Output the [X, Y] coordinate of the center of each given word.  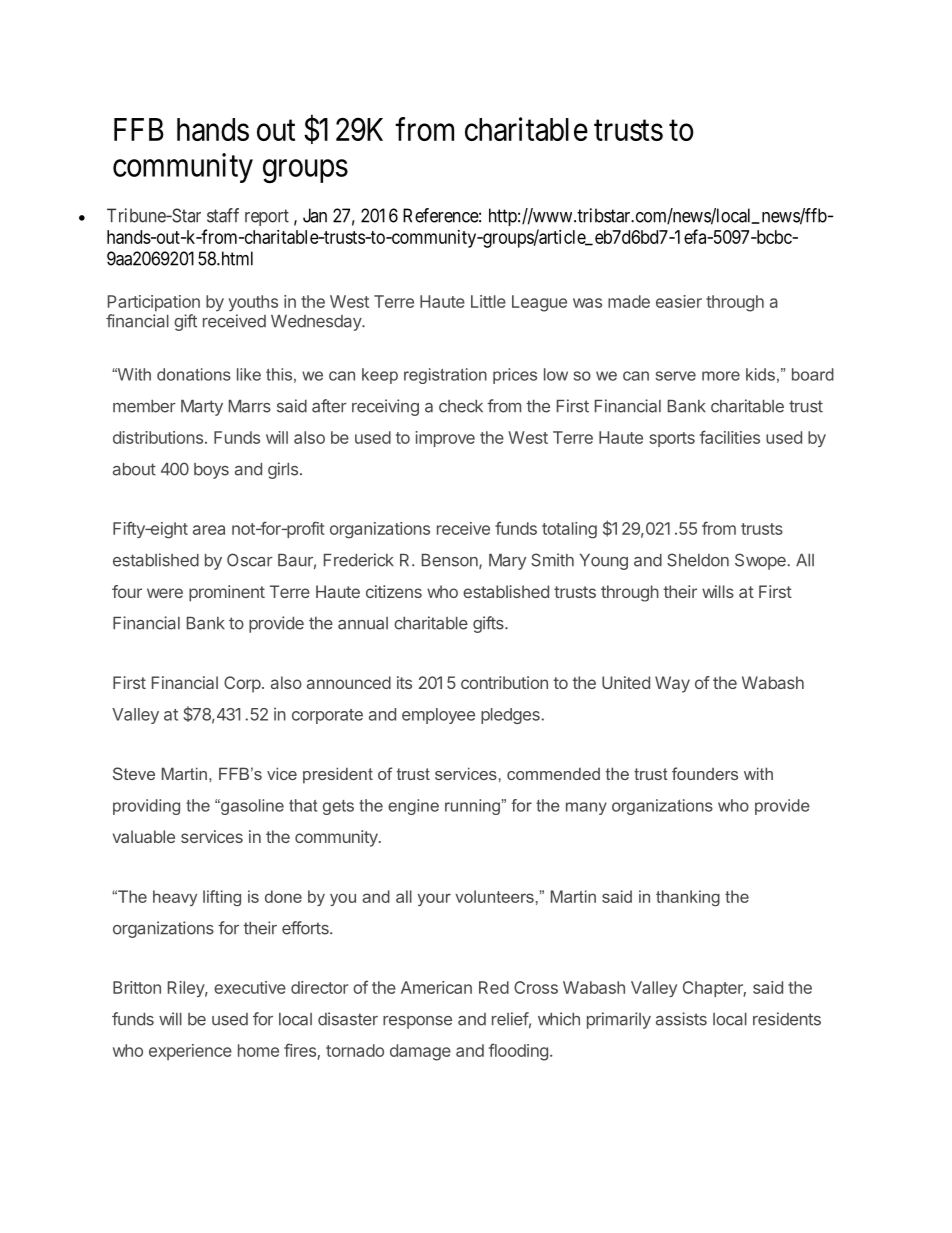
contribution [504, 682]
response [417, 1022]
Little [488, 301]
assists [681, 1019]
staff [223, 215]
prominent [227, 593]
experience [190, 1052]
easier [679, 301]
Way [672, 684]
